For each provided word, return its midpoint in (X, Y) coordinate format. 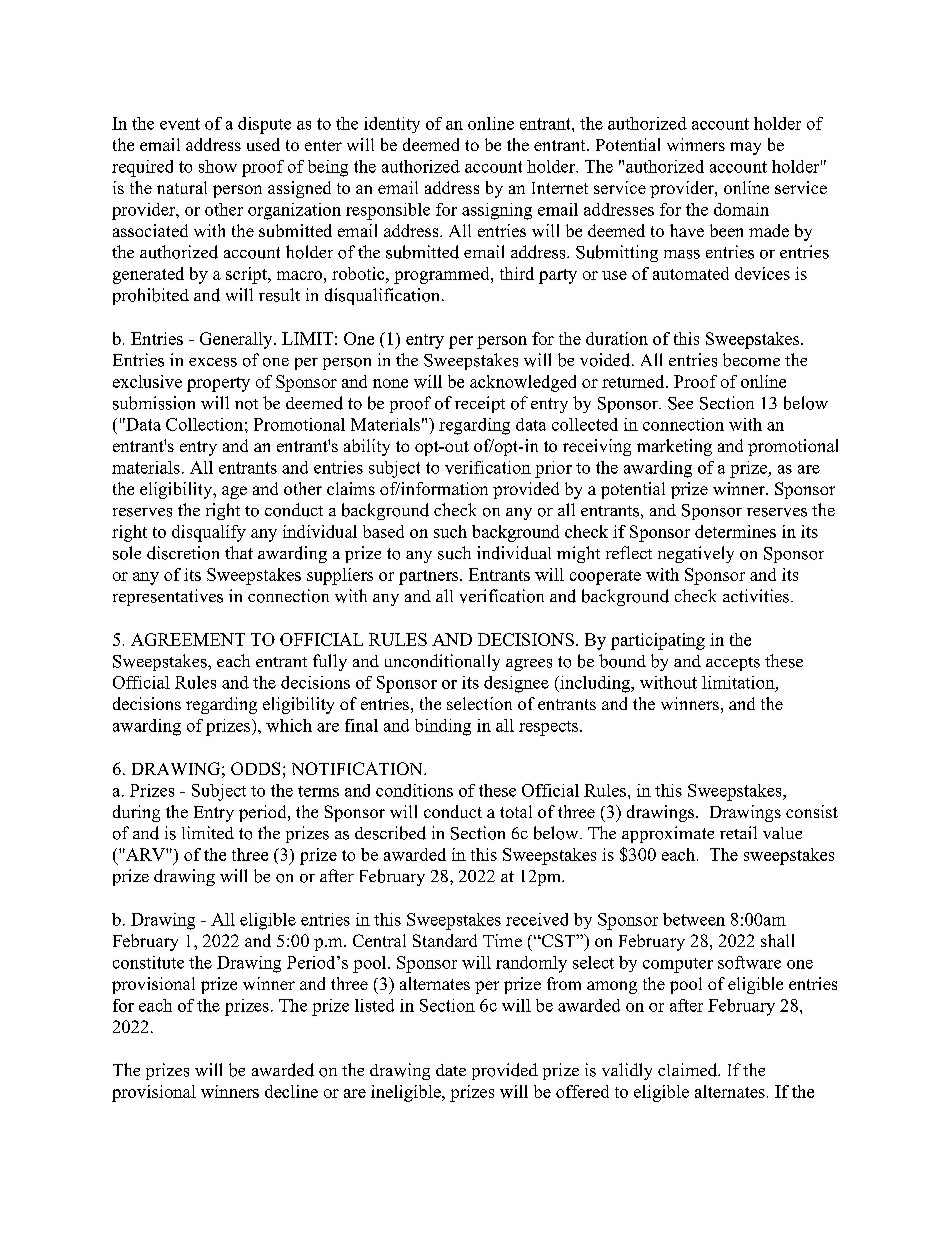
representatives (168, 597)
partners (430, 577)
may (745, 148)
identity (392, 125)
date (451, 1070)
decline (291, 1091)
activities (756, 596)
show (218, 166)
